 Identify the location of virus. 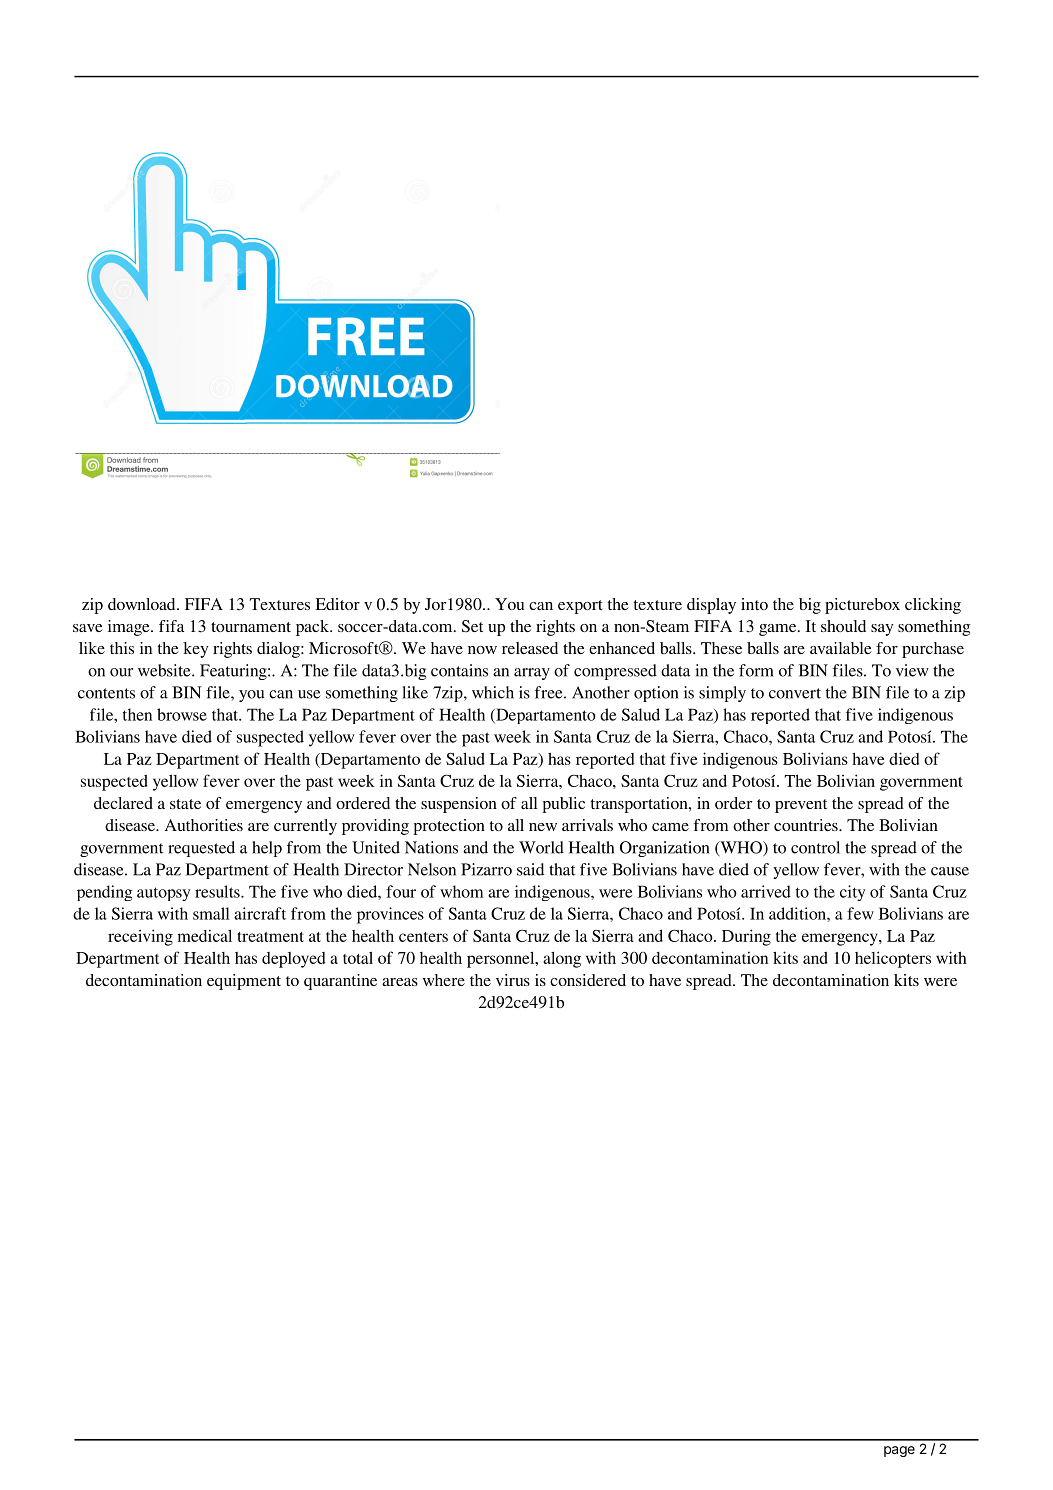
(513, 980).
